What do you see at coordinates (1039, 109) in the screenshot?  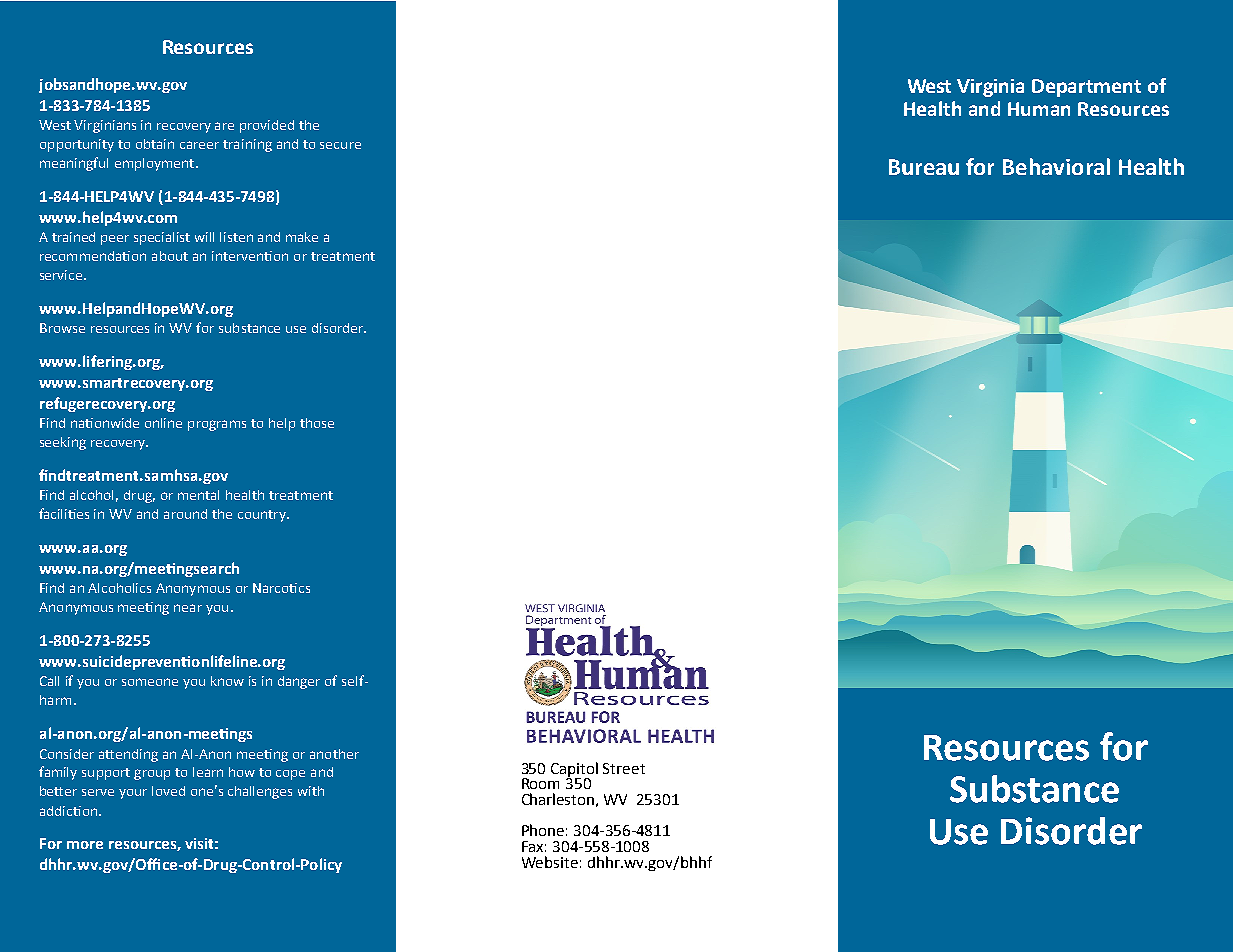 I see `Human` at bounding box center [1039, 109].
